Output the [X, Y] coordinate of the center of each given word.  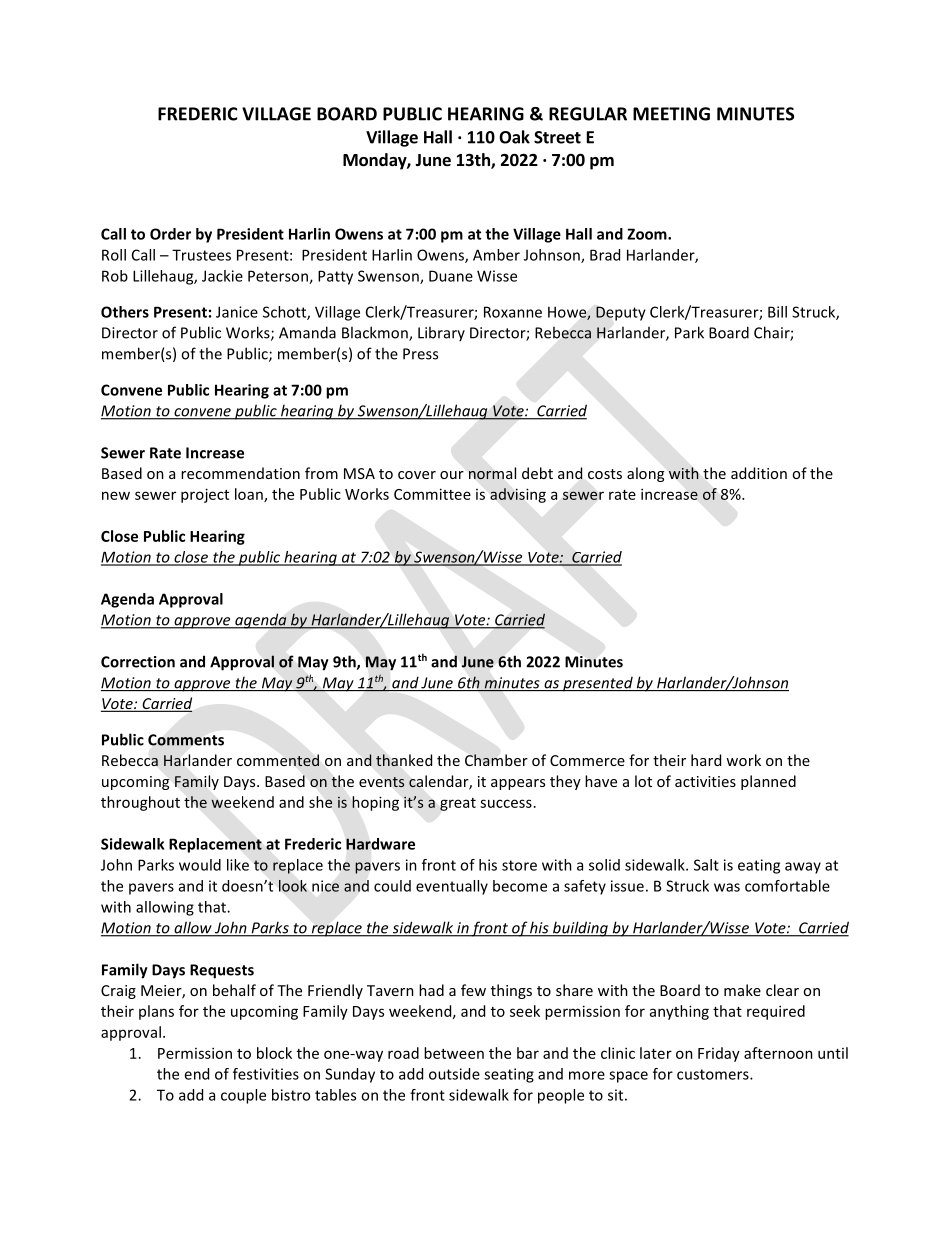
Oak [514, 137]
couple [243, 1096]
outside [454, 1074]
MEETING [671, 114]
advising [518, 495]
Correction [138, 662]
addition [759, 473]
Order [170, 234]
